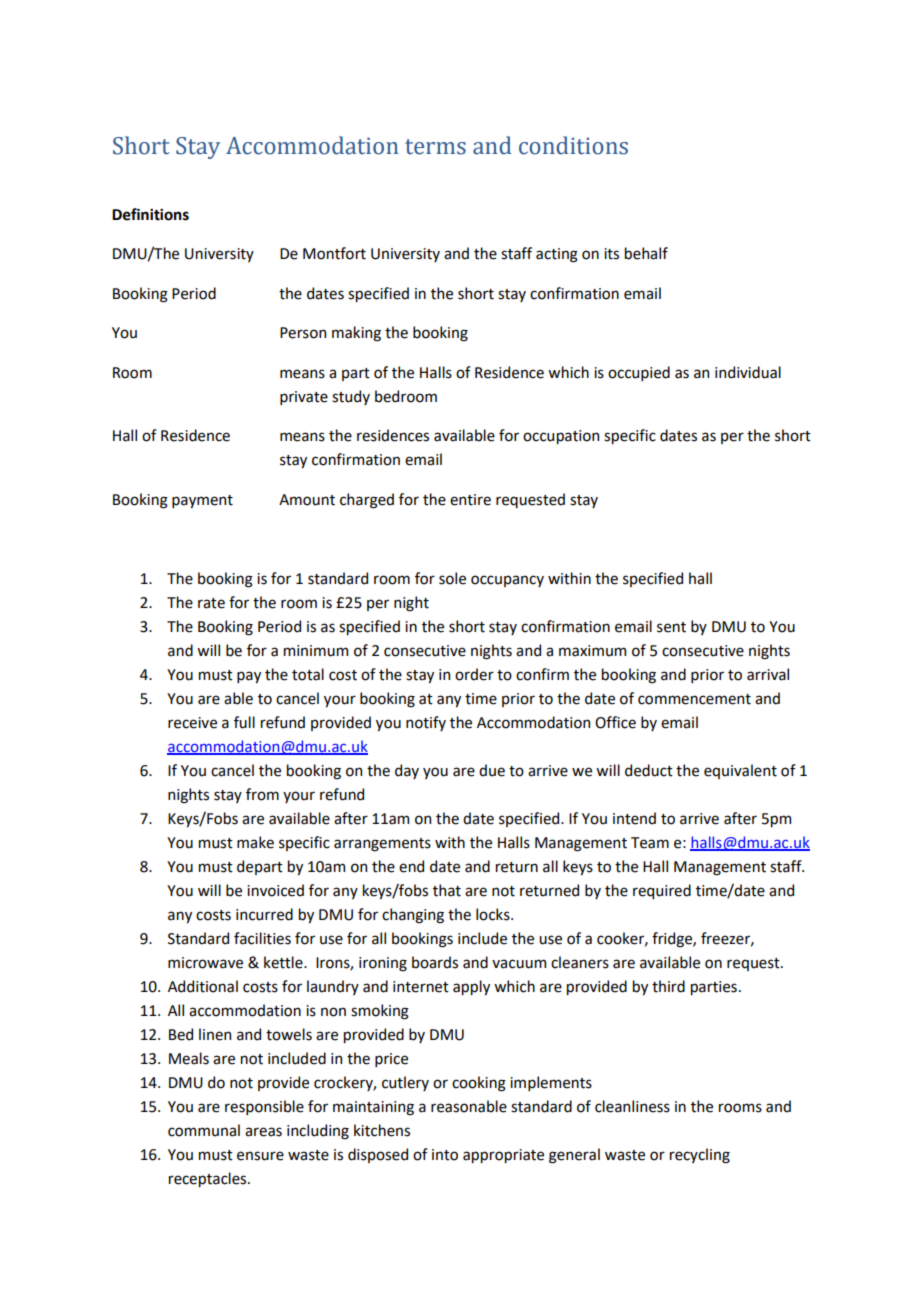 This screenshot has width=924, height=1308. I want to click on order, so click(474, 674).
